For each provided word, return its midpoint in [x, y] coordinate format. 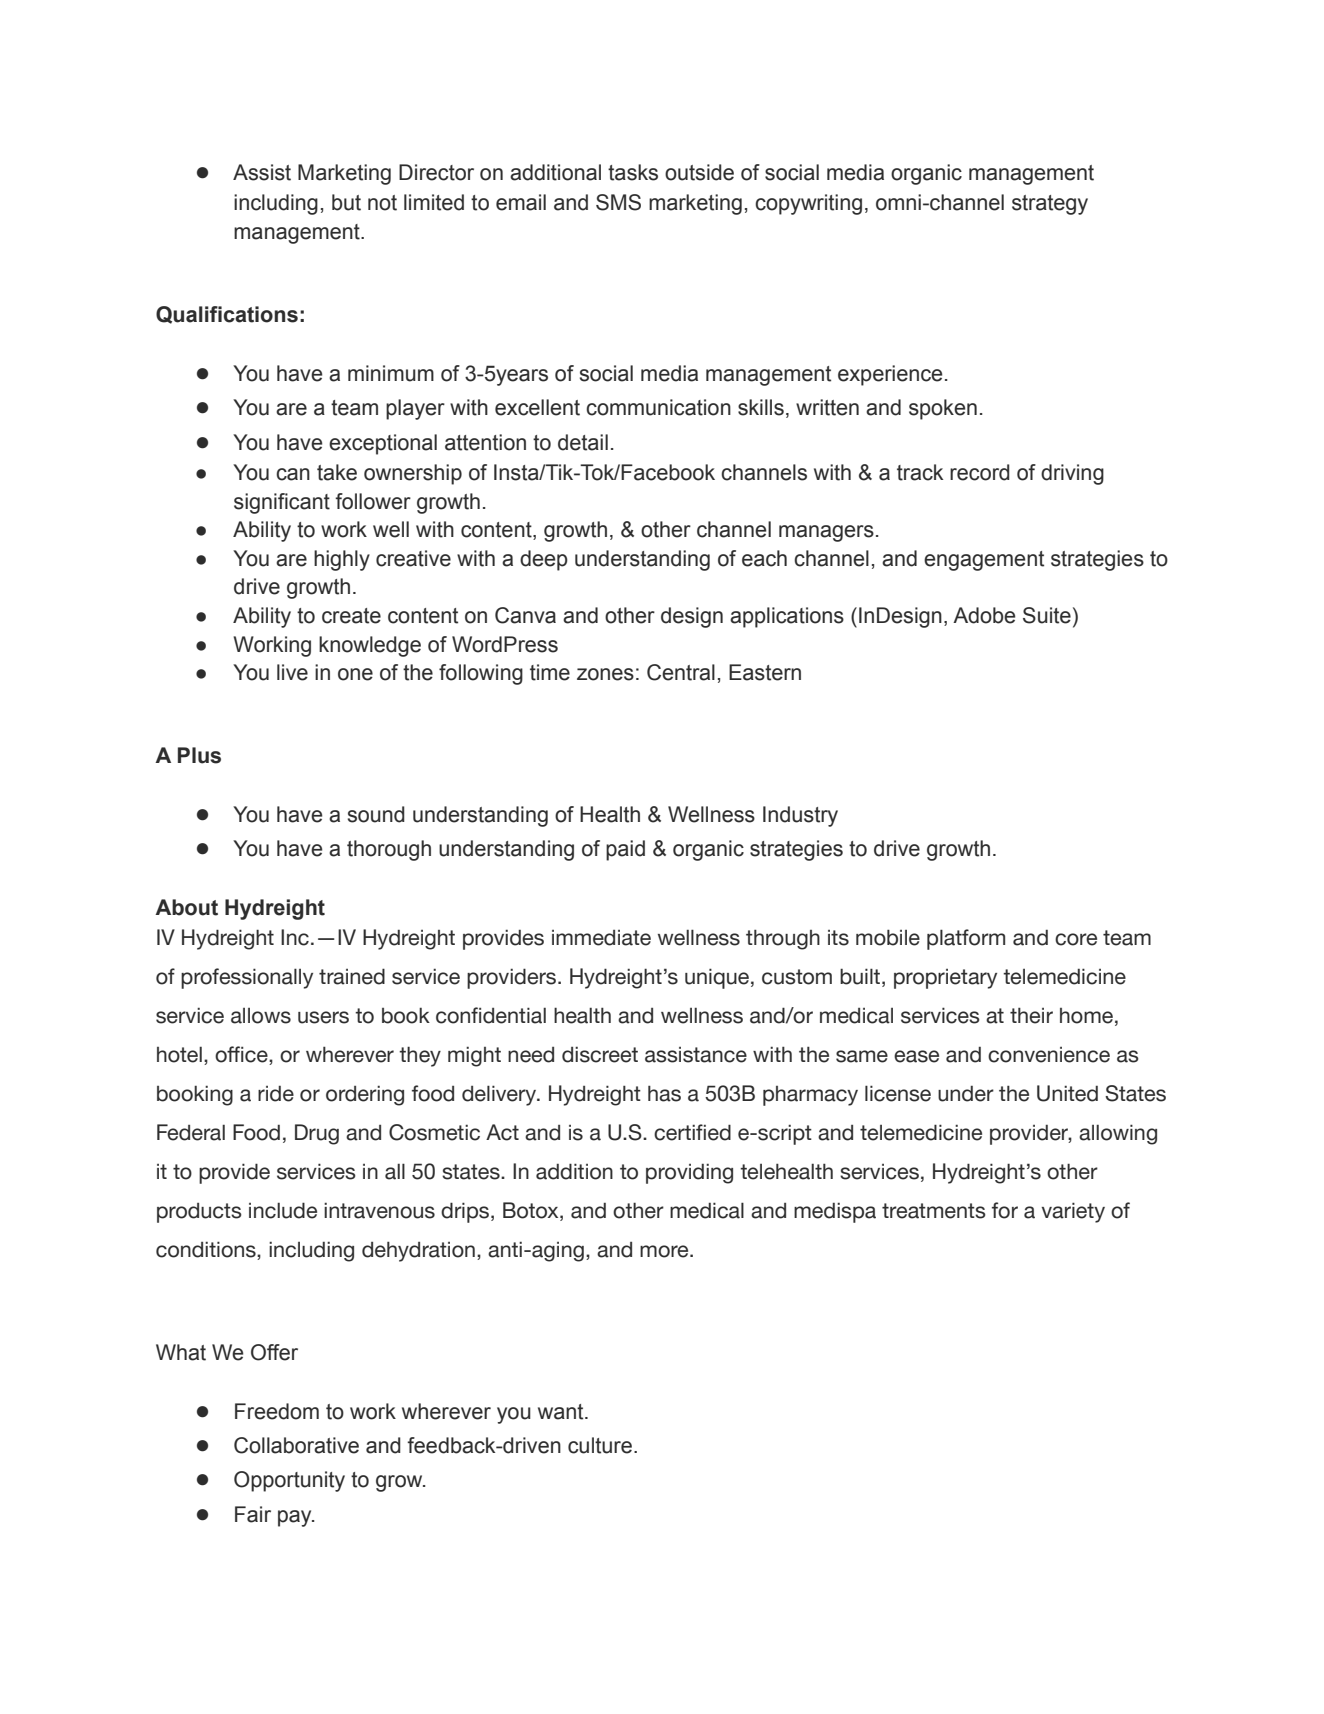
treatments [934, 1211]
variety [1073, 1212]
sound [376, 814]
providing [689, 1173]
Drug [317, 1134]
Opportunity [289, 1481]
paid [625, 850]
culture [600, 1445]
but [346, 202]
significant [282, 503]
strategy [1050, 205]
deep [544, 560]
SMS [618, 202]
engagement [984, 561]
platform [966, 939]
